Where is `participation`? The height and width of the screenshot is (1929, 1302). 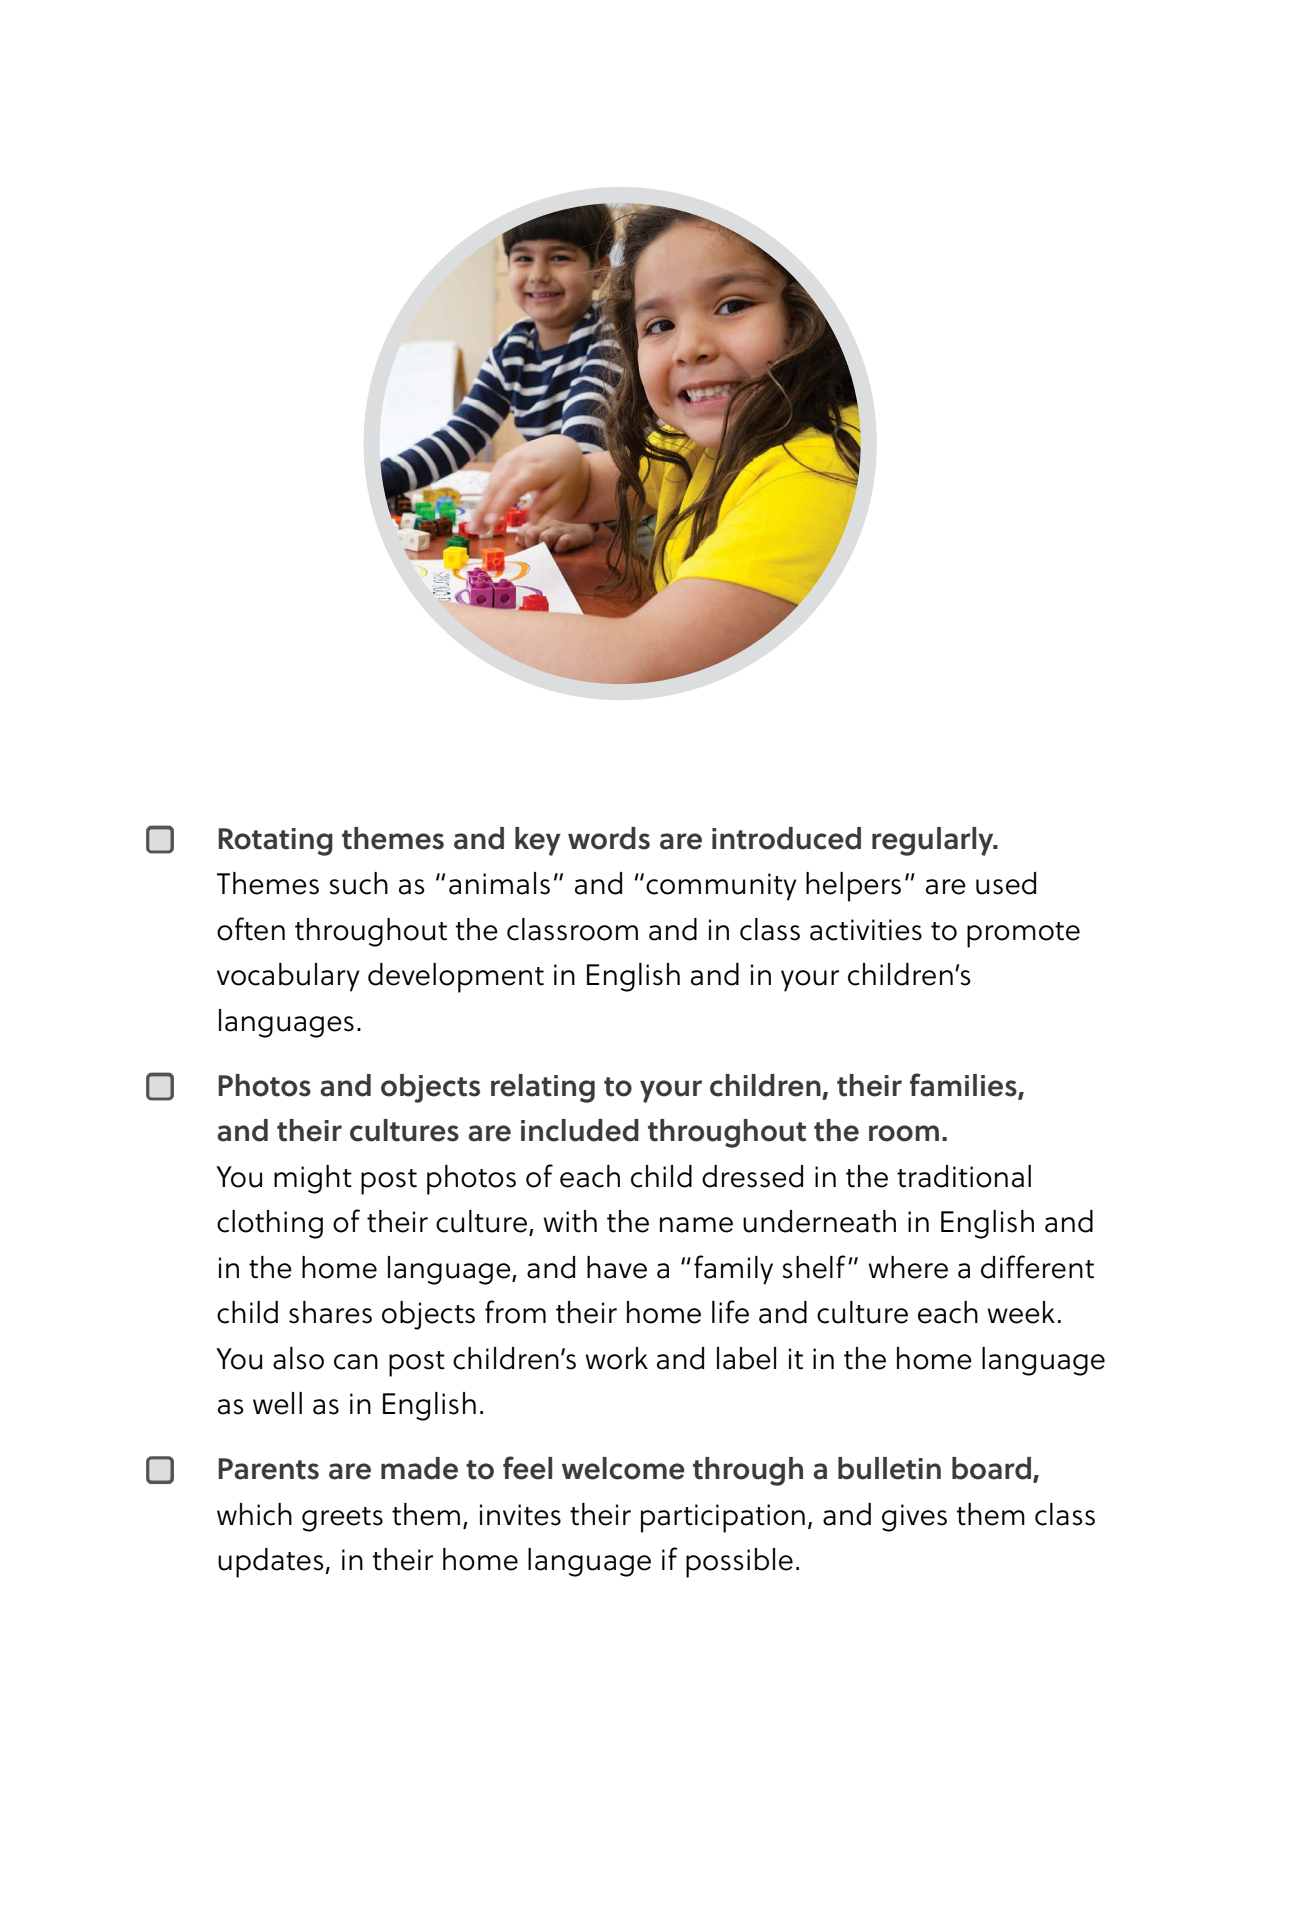 participation is located at coordinates (723, 1518).
